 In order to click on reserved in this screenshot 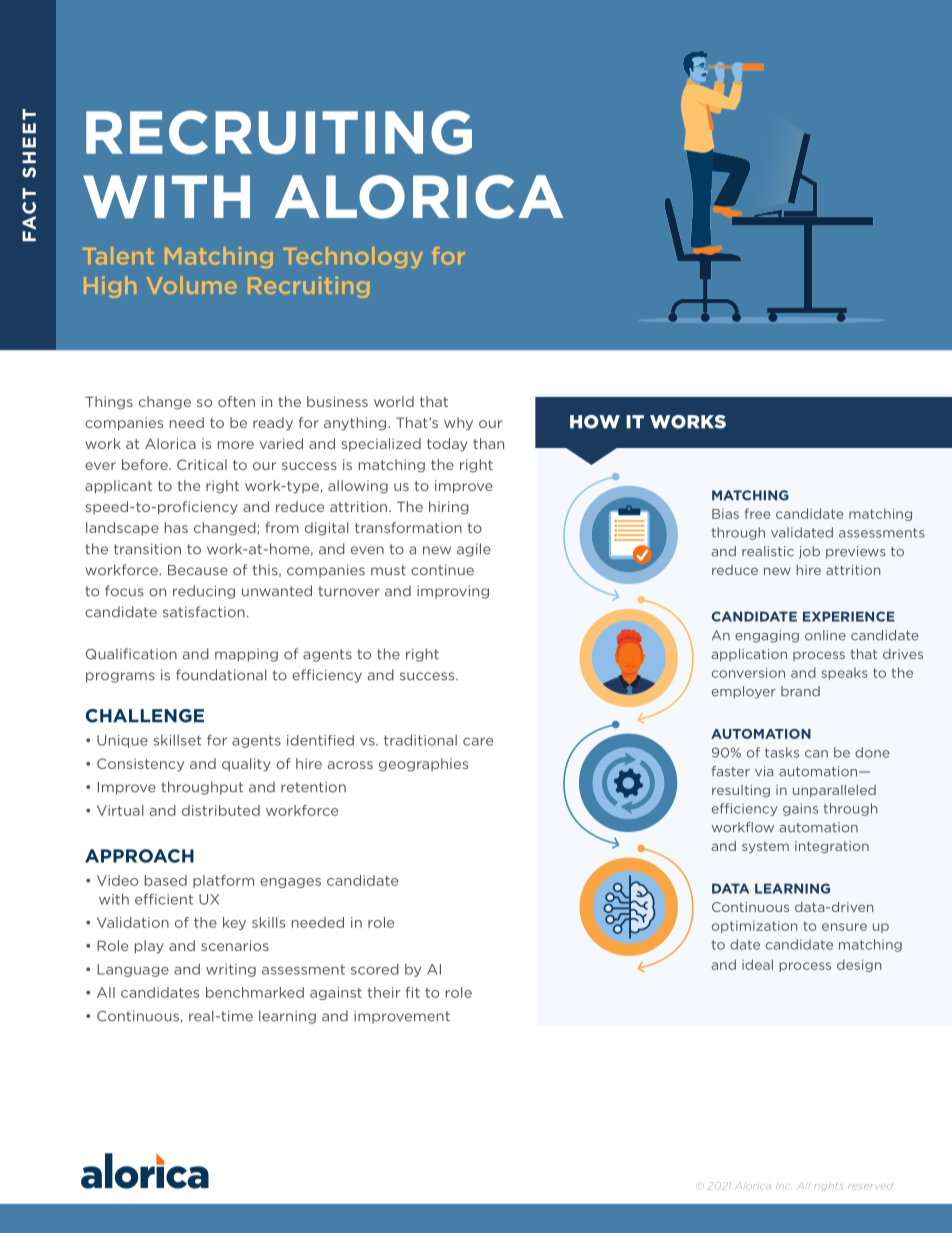, I will do `click(870, 1186)`.
